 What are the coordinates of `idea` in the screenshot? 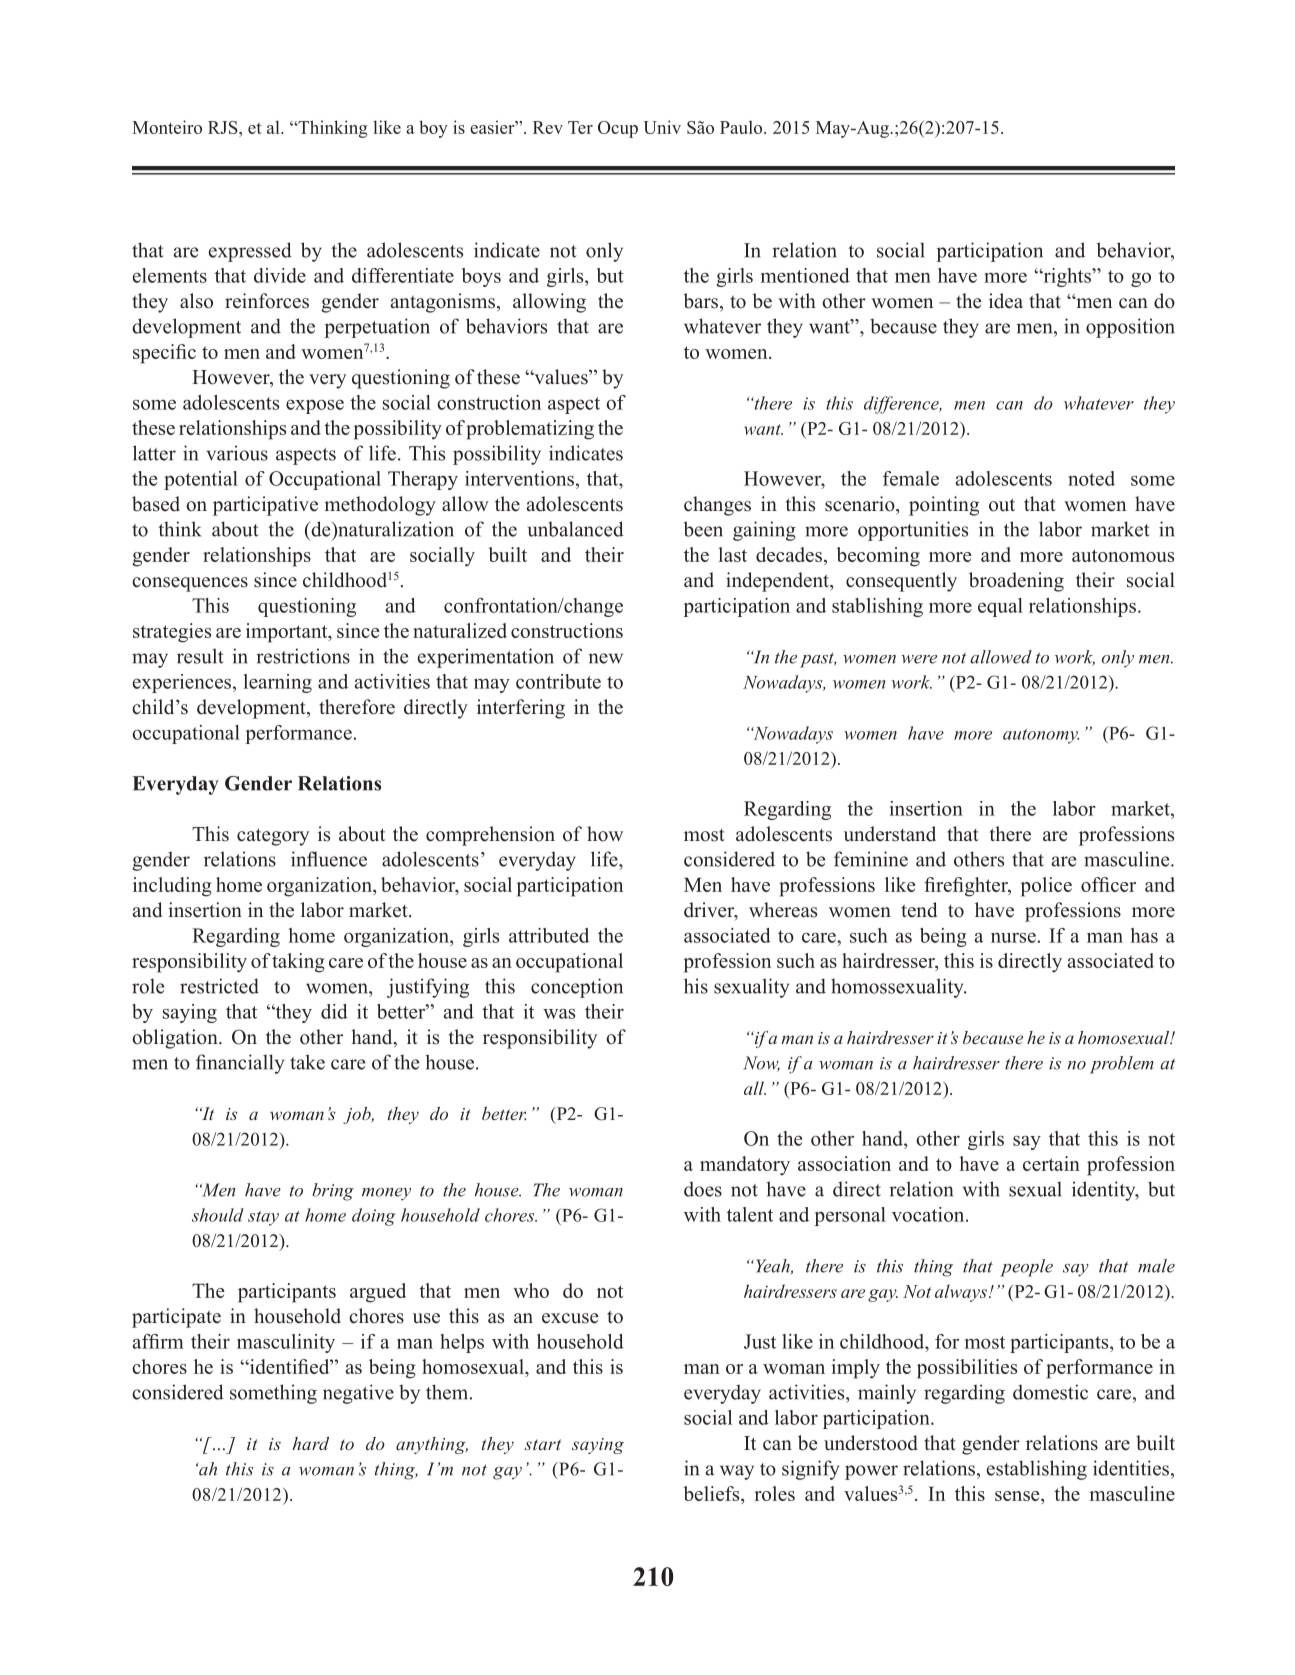 It's located at (1006, 301).
